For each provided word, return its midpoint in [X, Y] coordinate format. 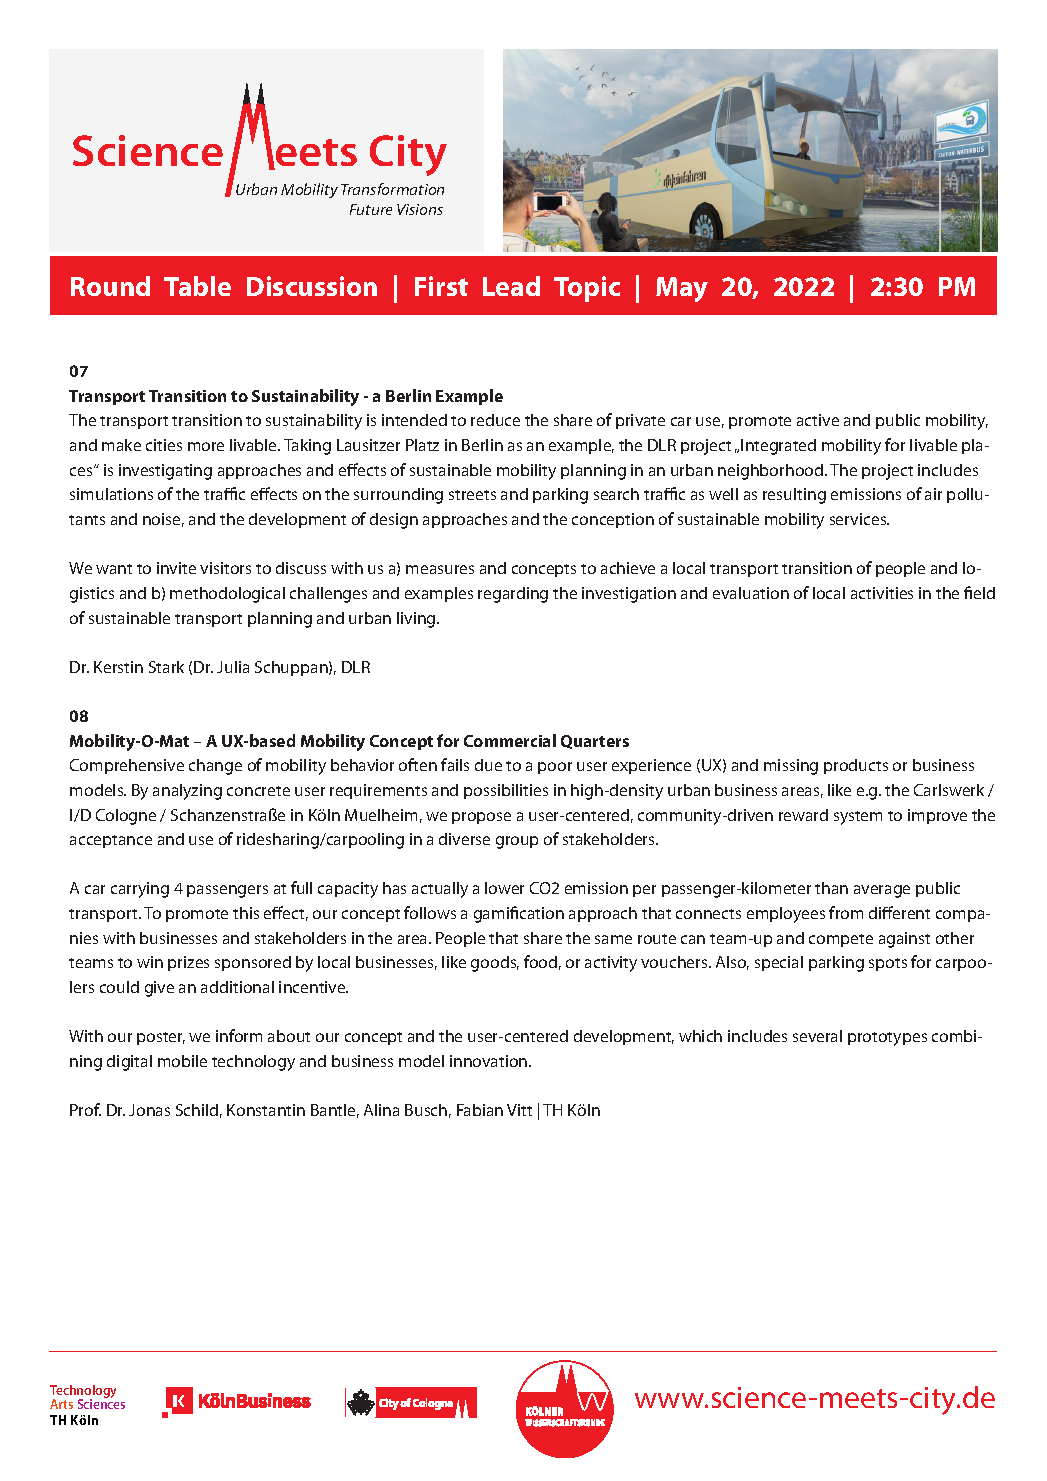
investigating [165, 472]
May [682, 289]
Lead [511, 286]
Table [197, 286]
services [859, 519]
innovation [490, 1061]
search [616, 494]
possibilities [506, 791]
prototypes [887, 1039]
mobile [182, 1061]
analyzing [187, 792]
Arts [61, 1404]
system [858, 818]
